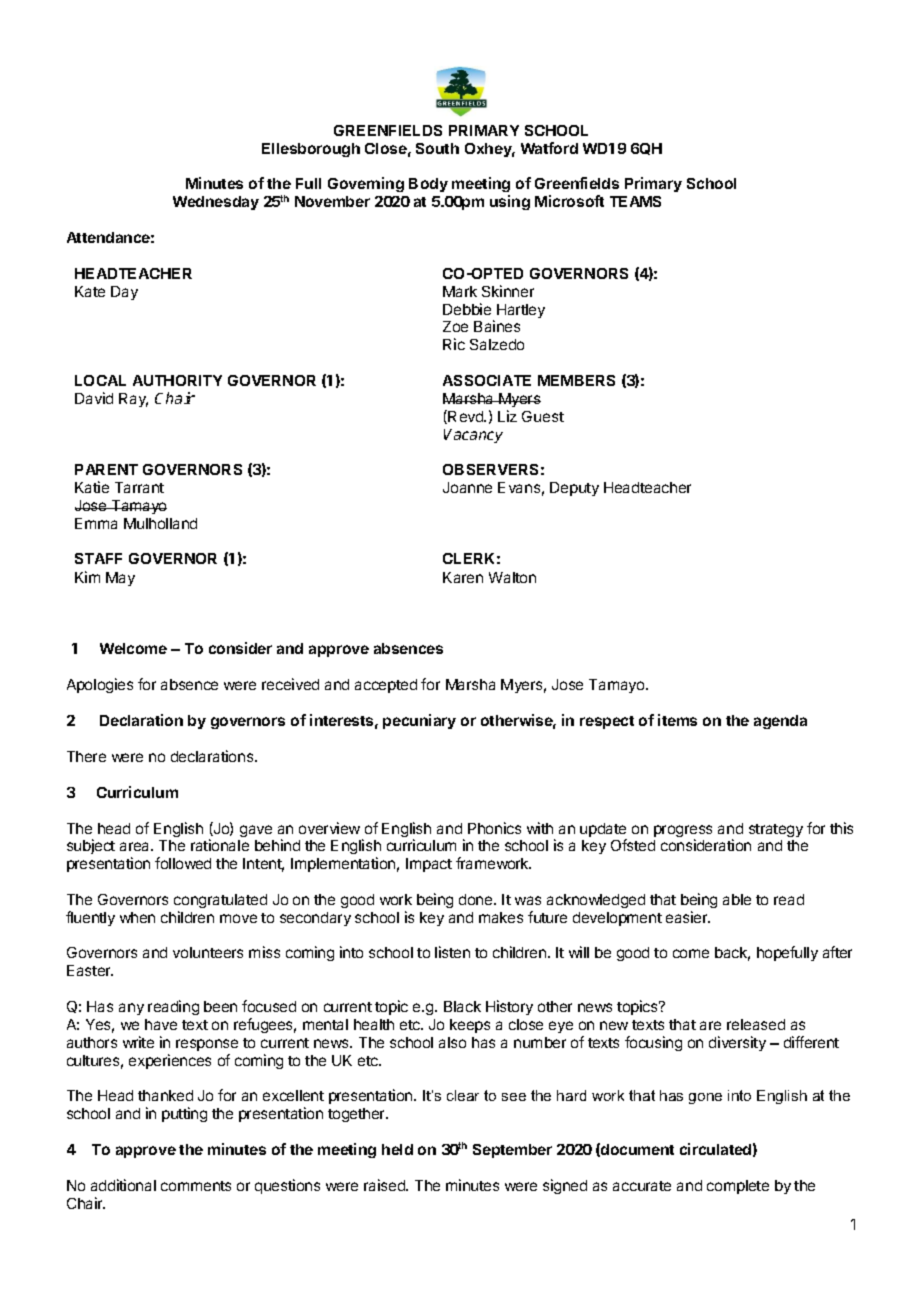 The width and height of the screenshot is (924, 1308). I want to click on comments, so click(196, 1186).
